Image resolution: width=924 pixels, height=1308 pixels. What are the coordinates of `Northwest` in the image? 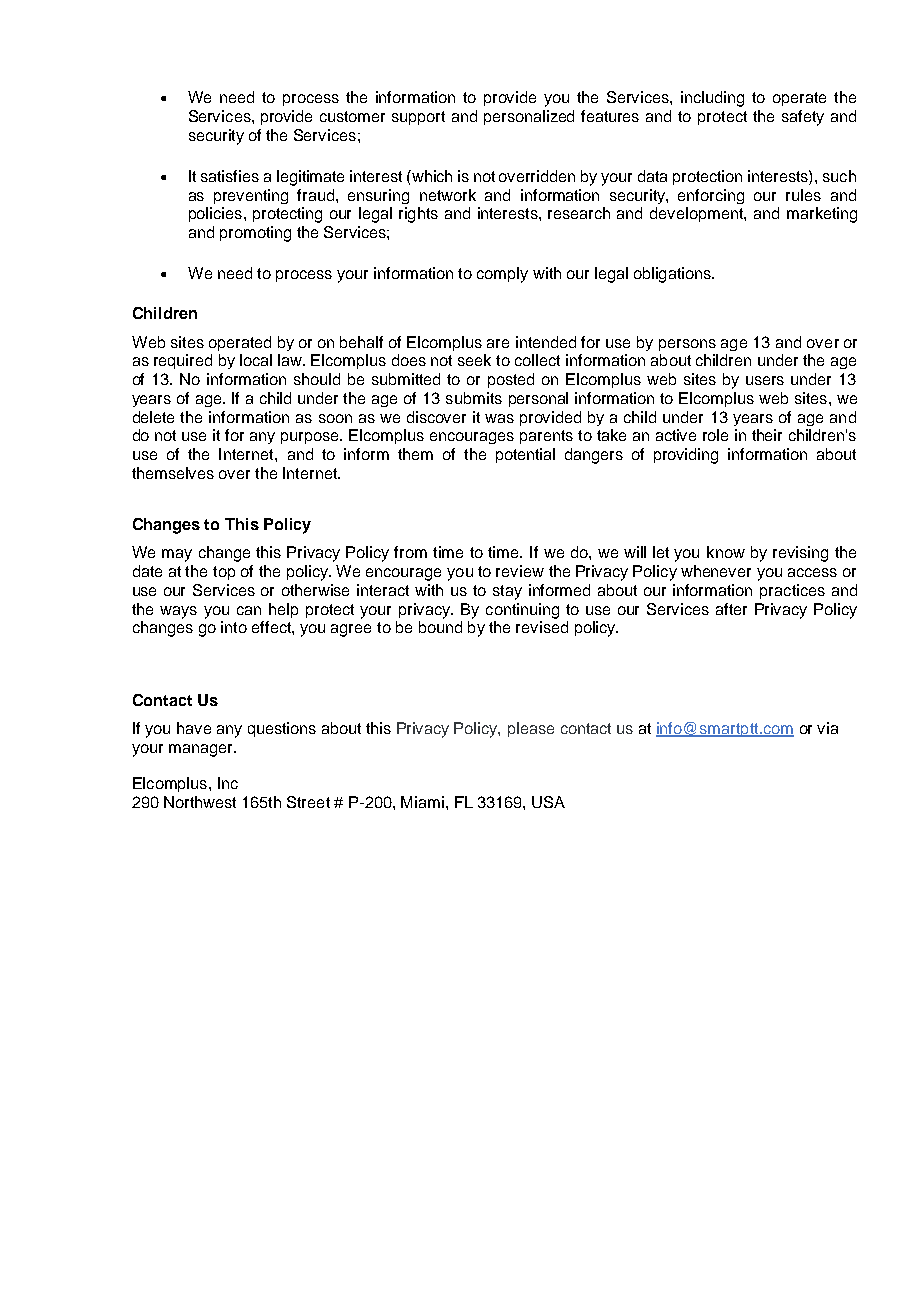 It's located at (200, 802).
